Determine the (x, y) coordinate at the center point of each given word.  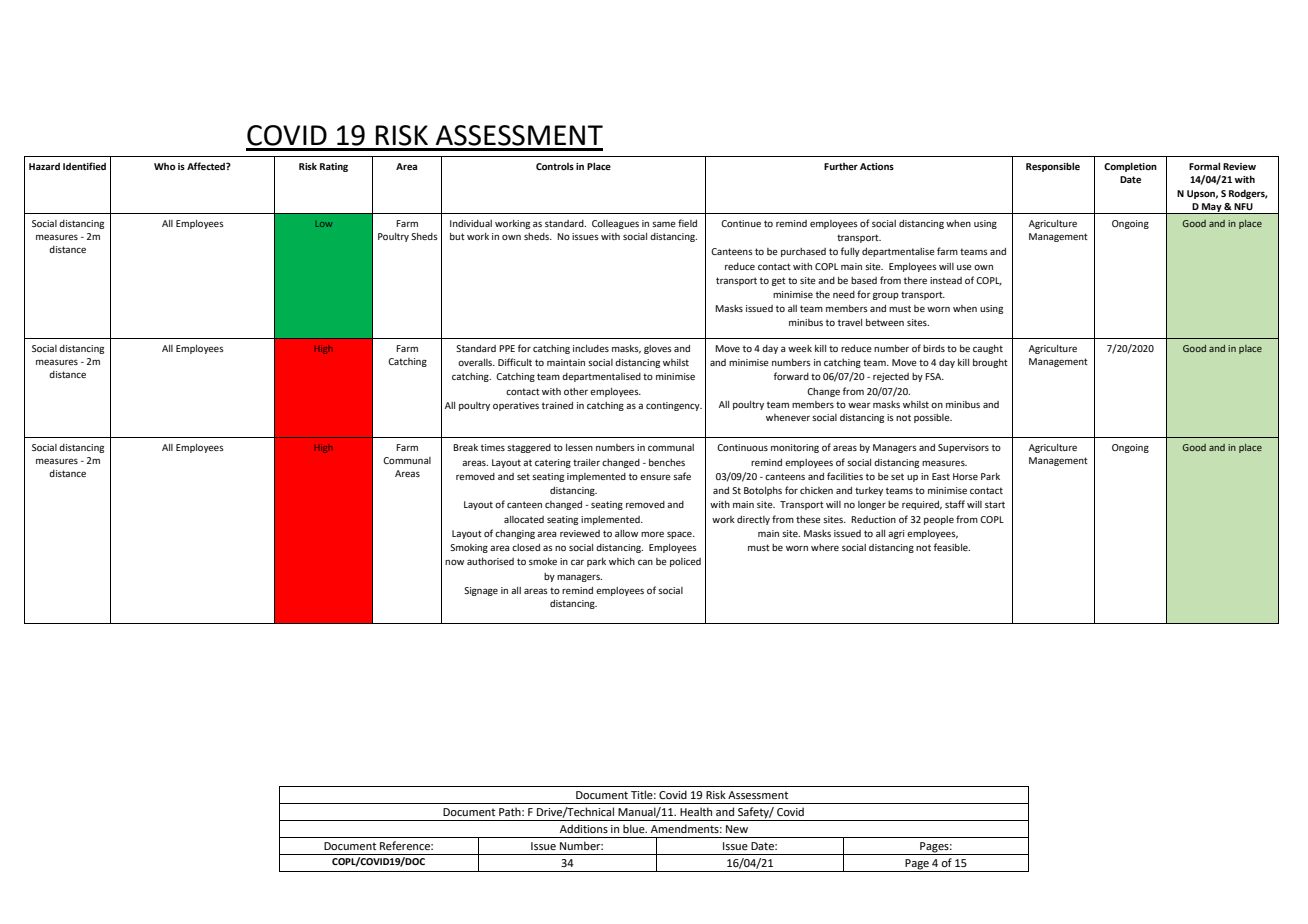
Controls (555, 166)
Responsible (1053, 167)
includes (591, 348)
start (995, 504)
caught (988, 349)
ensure (655, 477)
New (737, 829)
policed (685, 562)
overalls (476, 362)
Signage (481, 591)
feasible (952, 547)
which (622, 561)
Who (165, 166)
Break (465, 447)
